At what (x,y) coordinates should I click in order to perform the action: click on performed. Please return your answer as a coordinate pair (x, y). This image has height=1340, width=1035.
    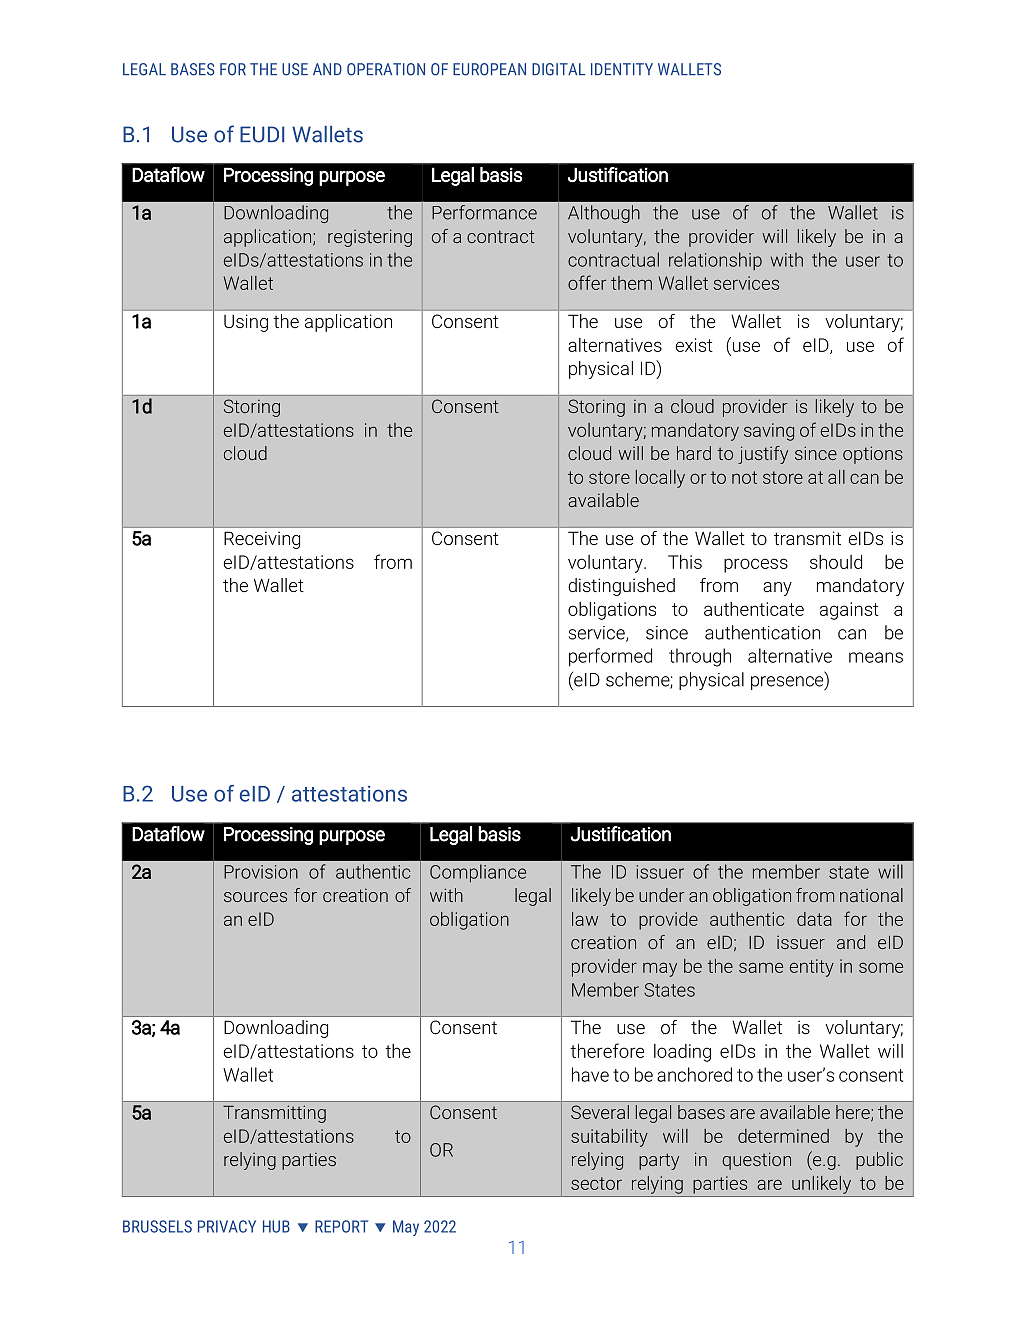
    Looking at the image, I should click on (610, 657).
